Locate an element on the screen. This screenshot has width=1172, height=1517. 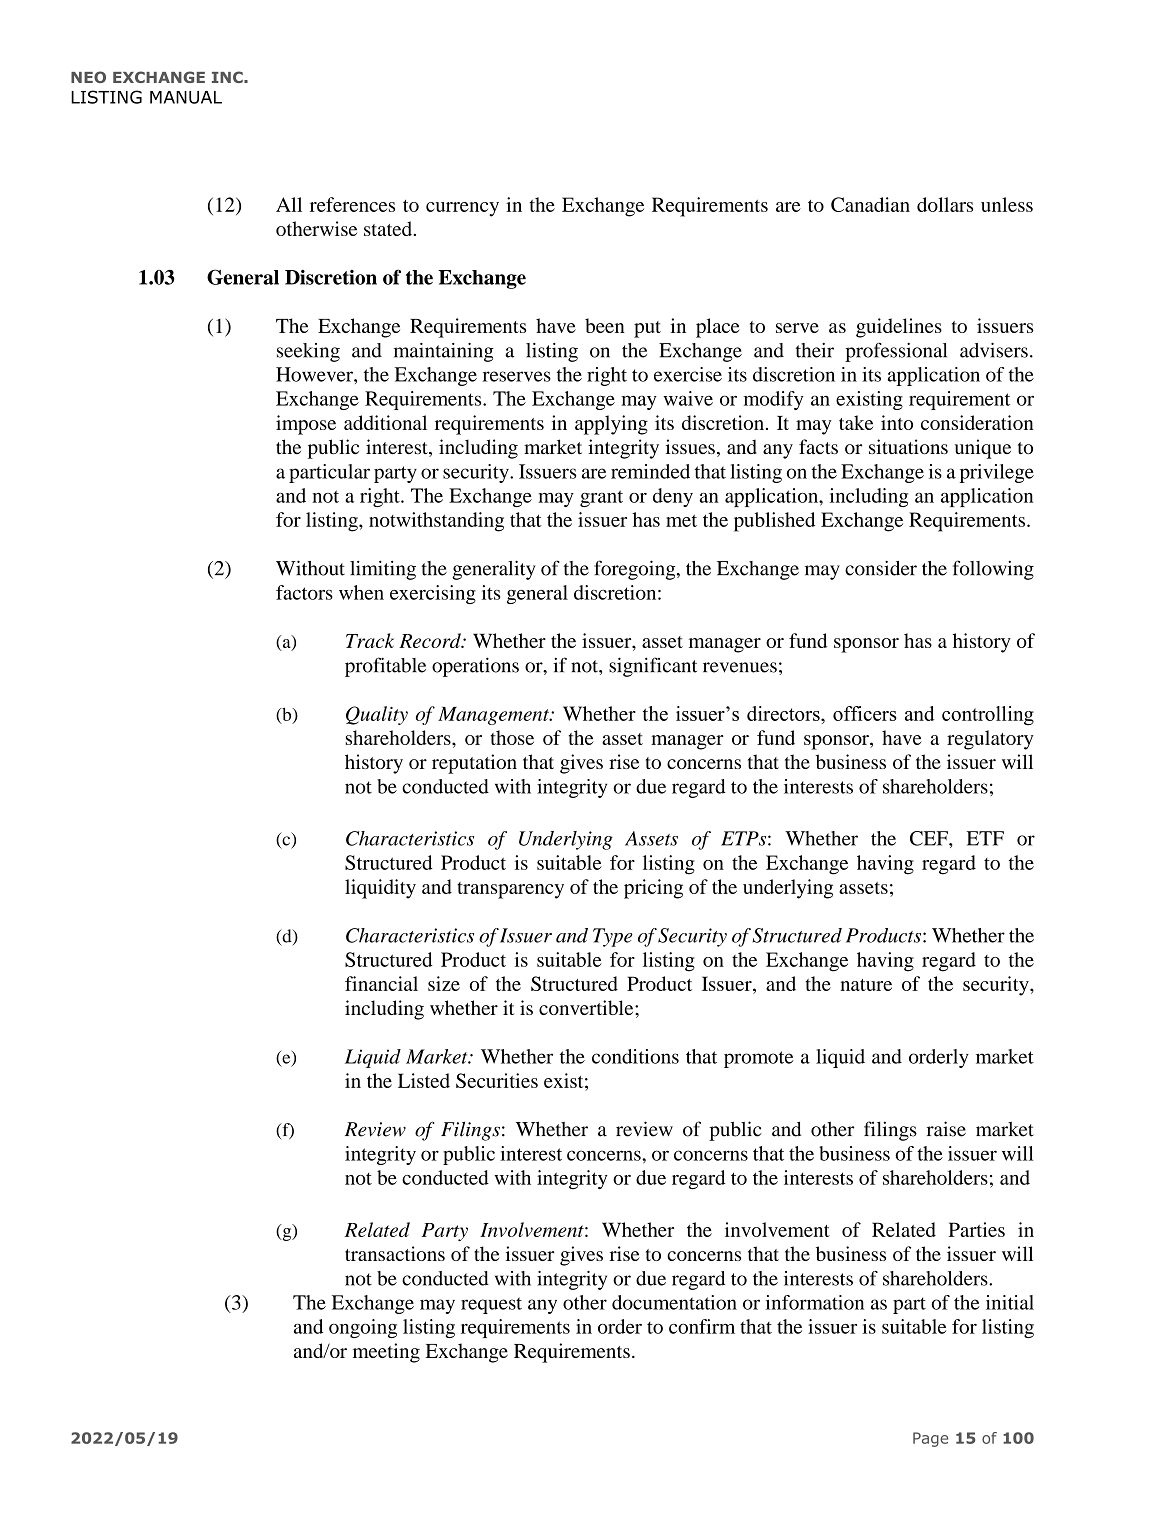
applying is located at coordinates (611, 425).
